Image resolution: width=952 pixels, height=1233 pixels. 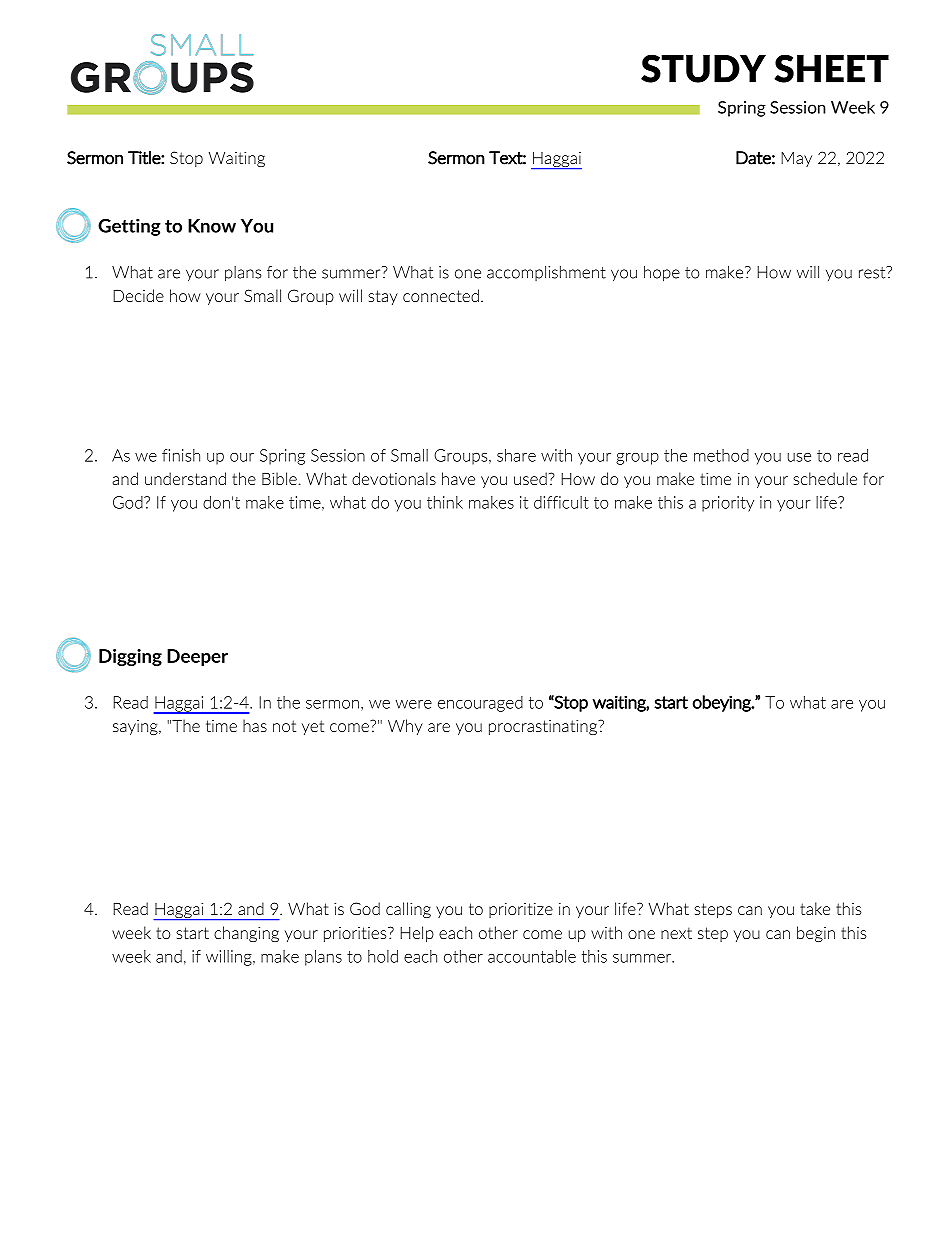 What do you see at coordinates (212, 226) in the page?
I see `Know` at bounding box center [212, 226].
